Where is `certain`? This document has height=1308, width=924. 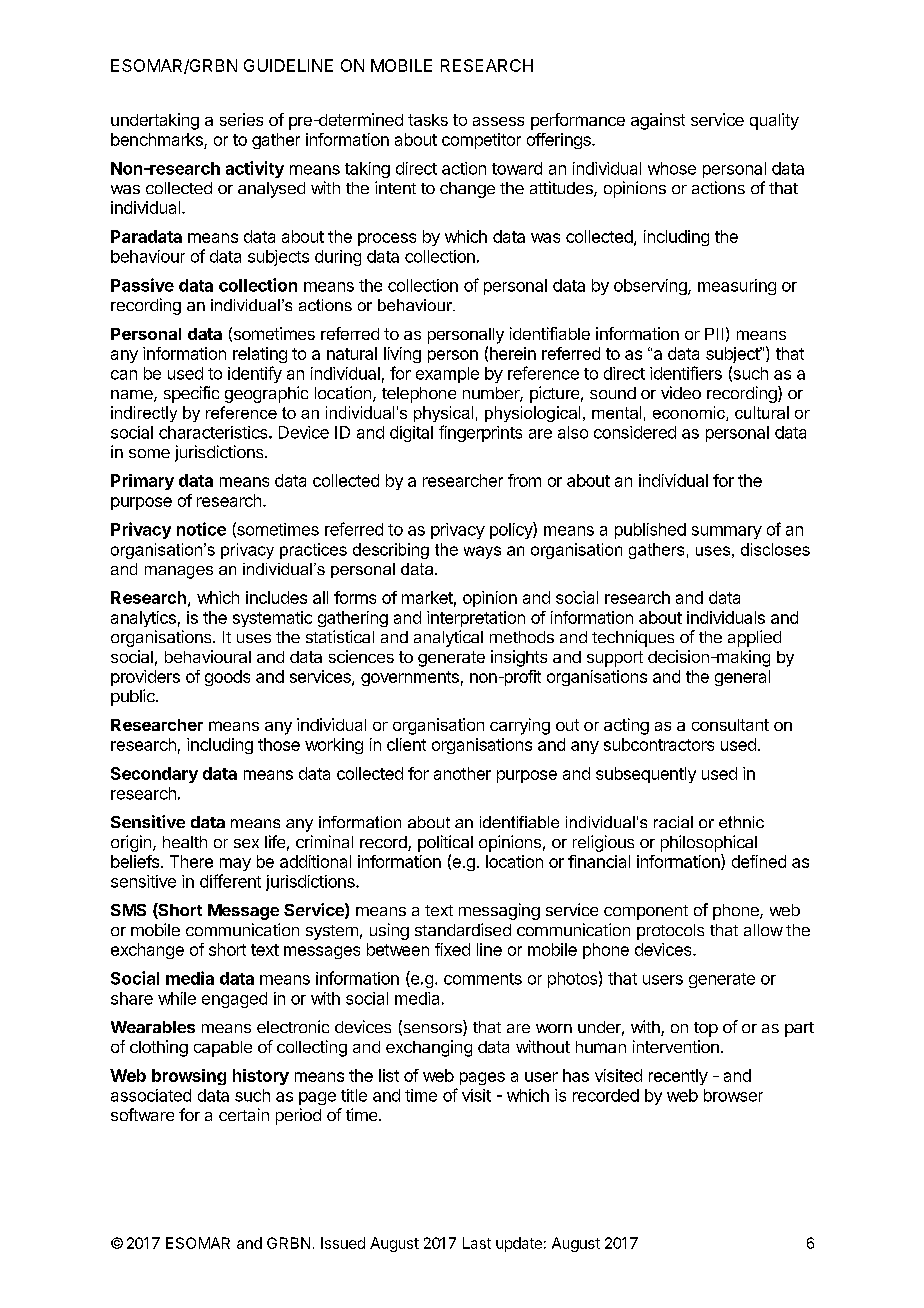
certain is located at coordinates (244, 1114).
